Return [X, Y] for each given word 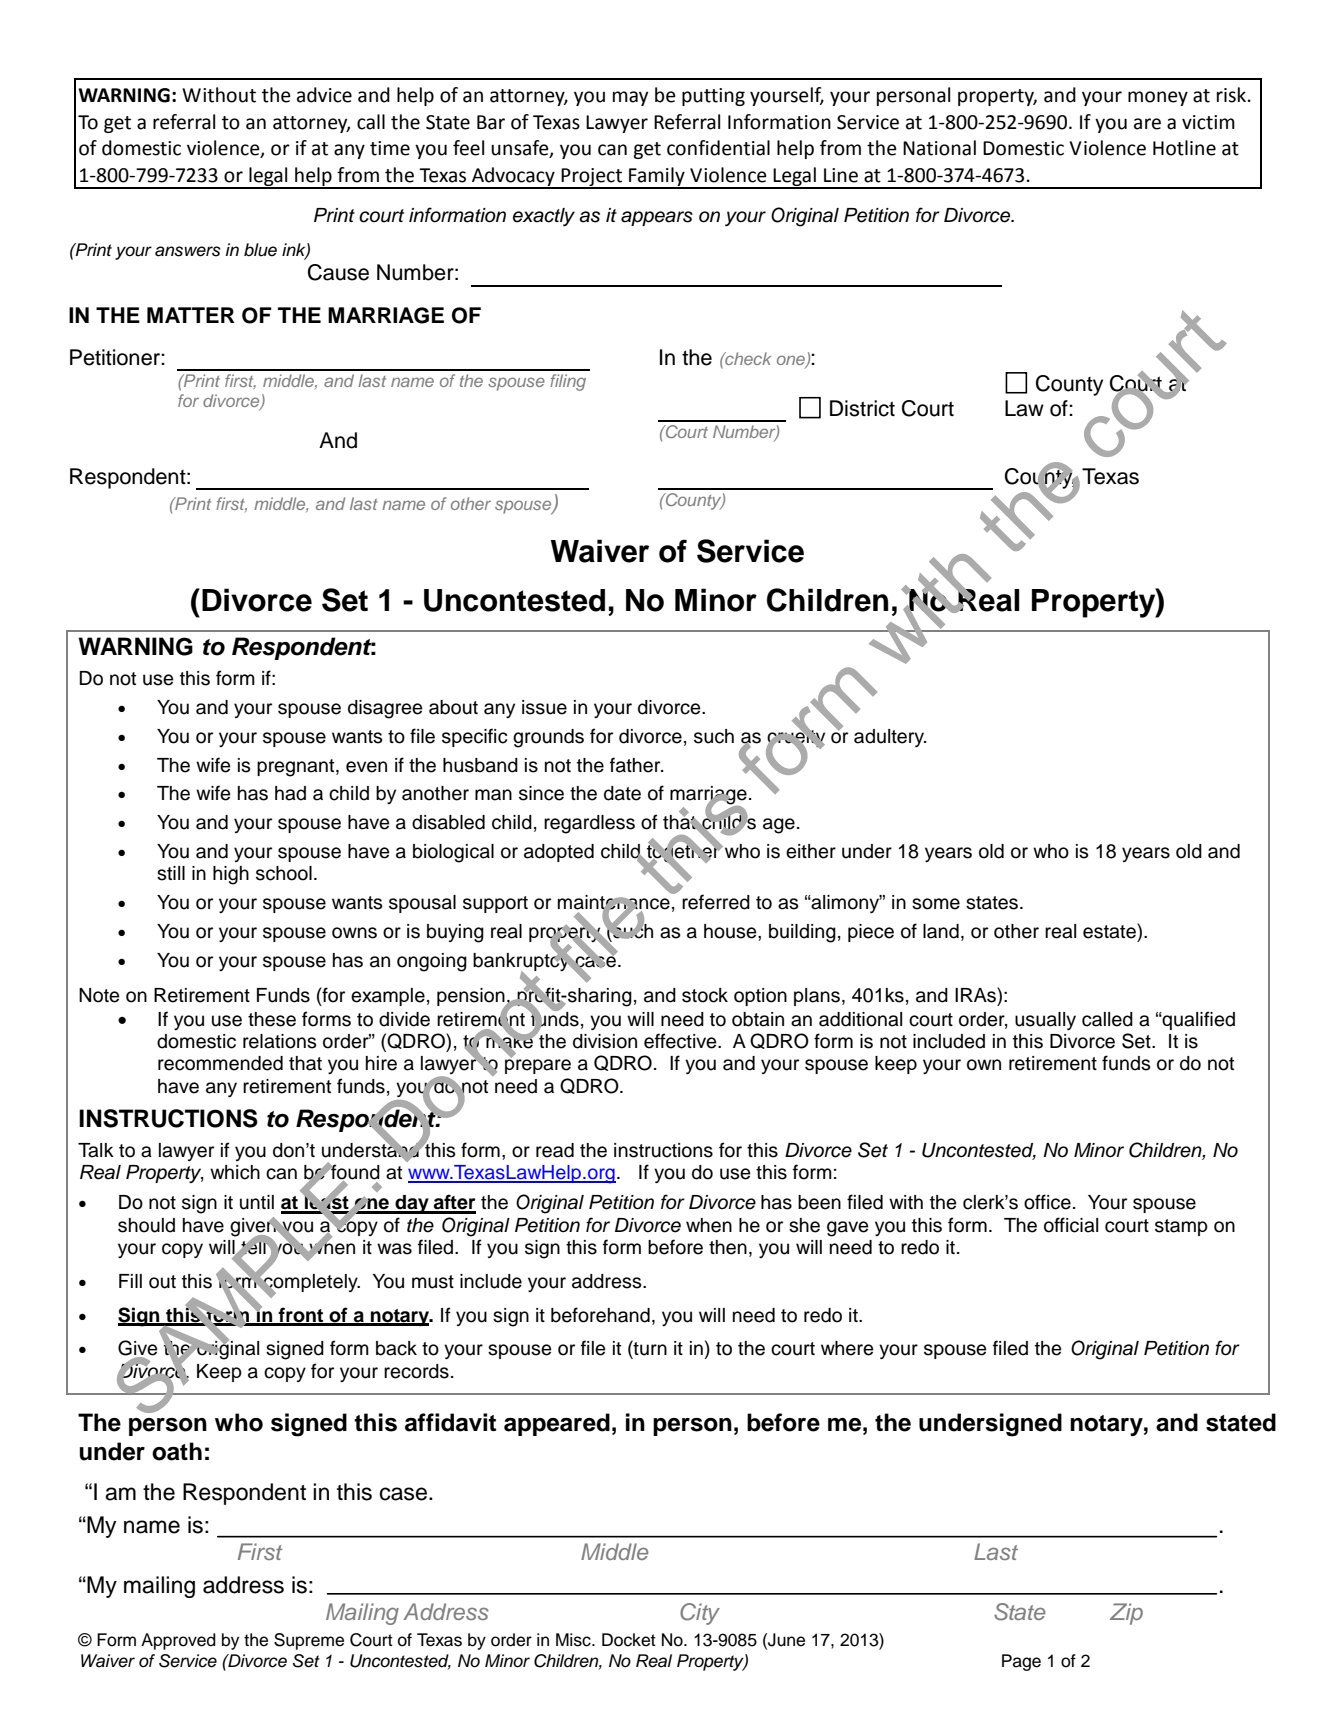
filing [568, 382]
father [636, 765]
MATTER [191, 315]
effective [681, 1041]
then [728, 1247]
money [1158, 98]
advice [324, 95]
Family [657, 177]
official [1071, 1225]
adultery [890, 738]
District [862, 408]
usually [1045, 1021]
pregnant [297, 768]
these [272, 1019]
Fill [130, 1281]
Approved [178, 1641]
